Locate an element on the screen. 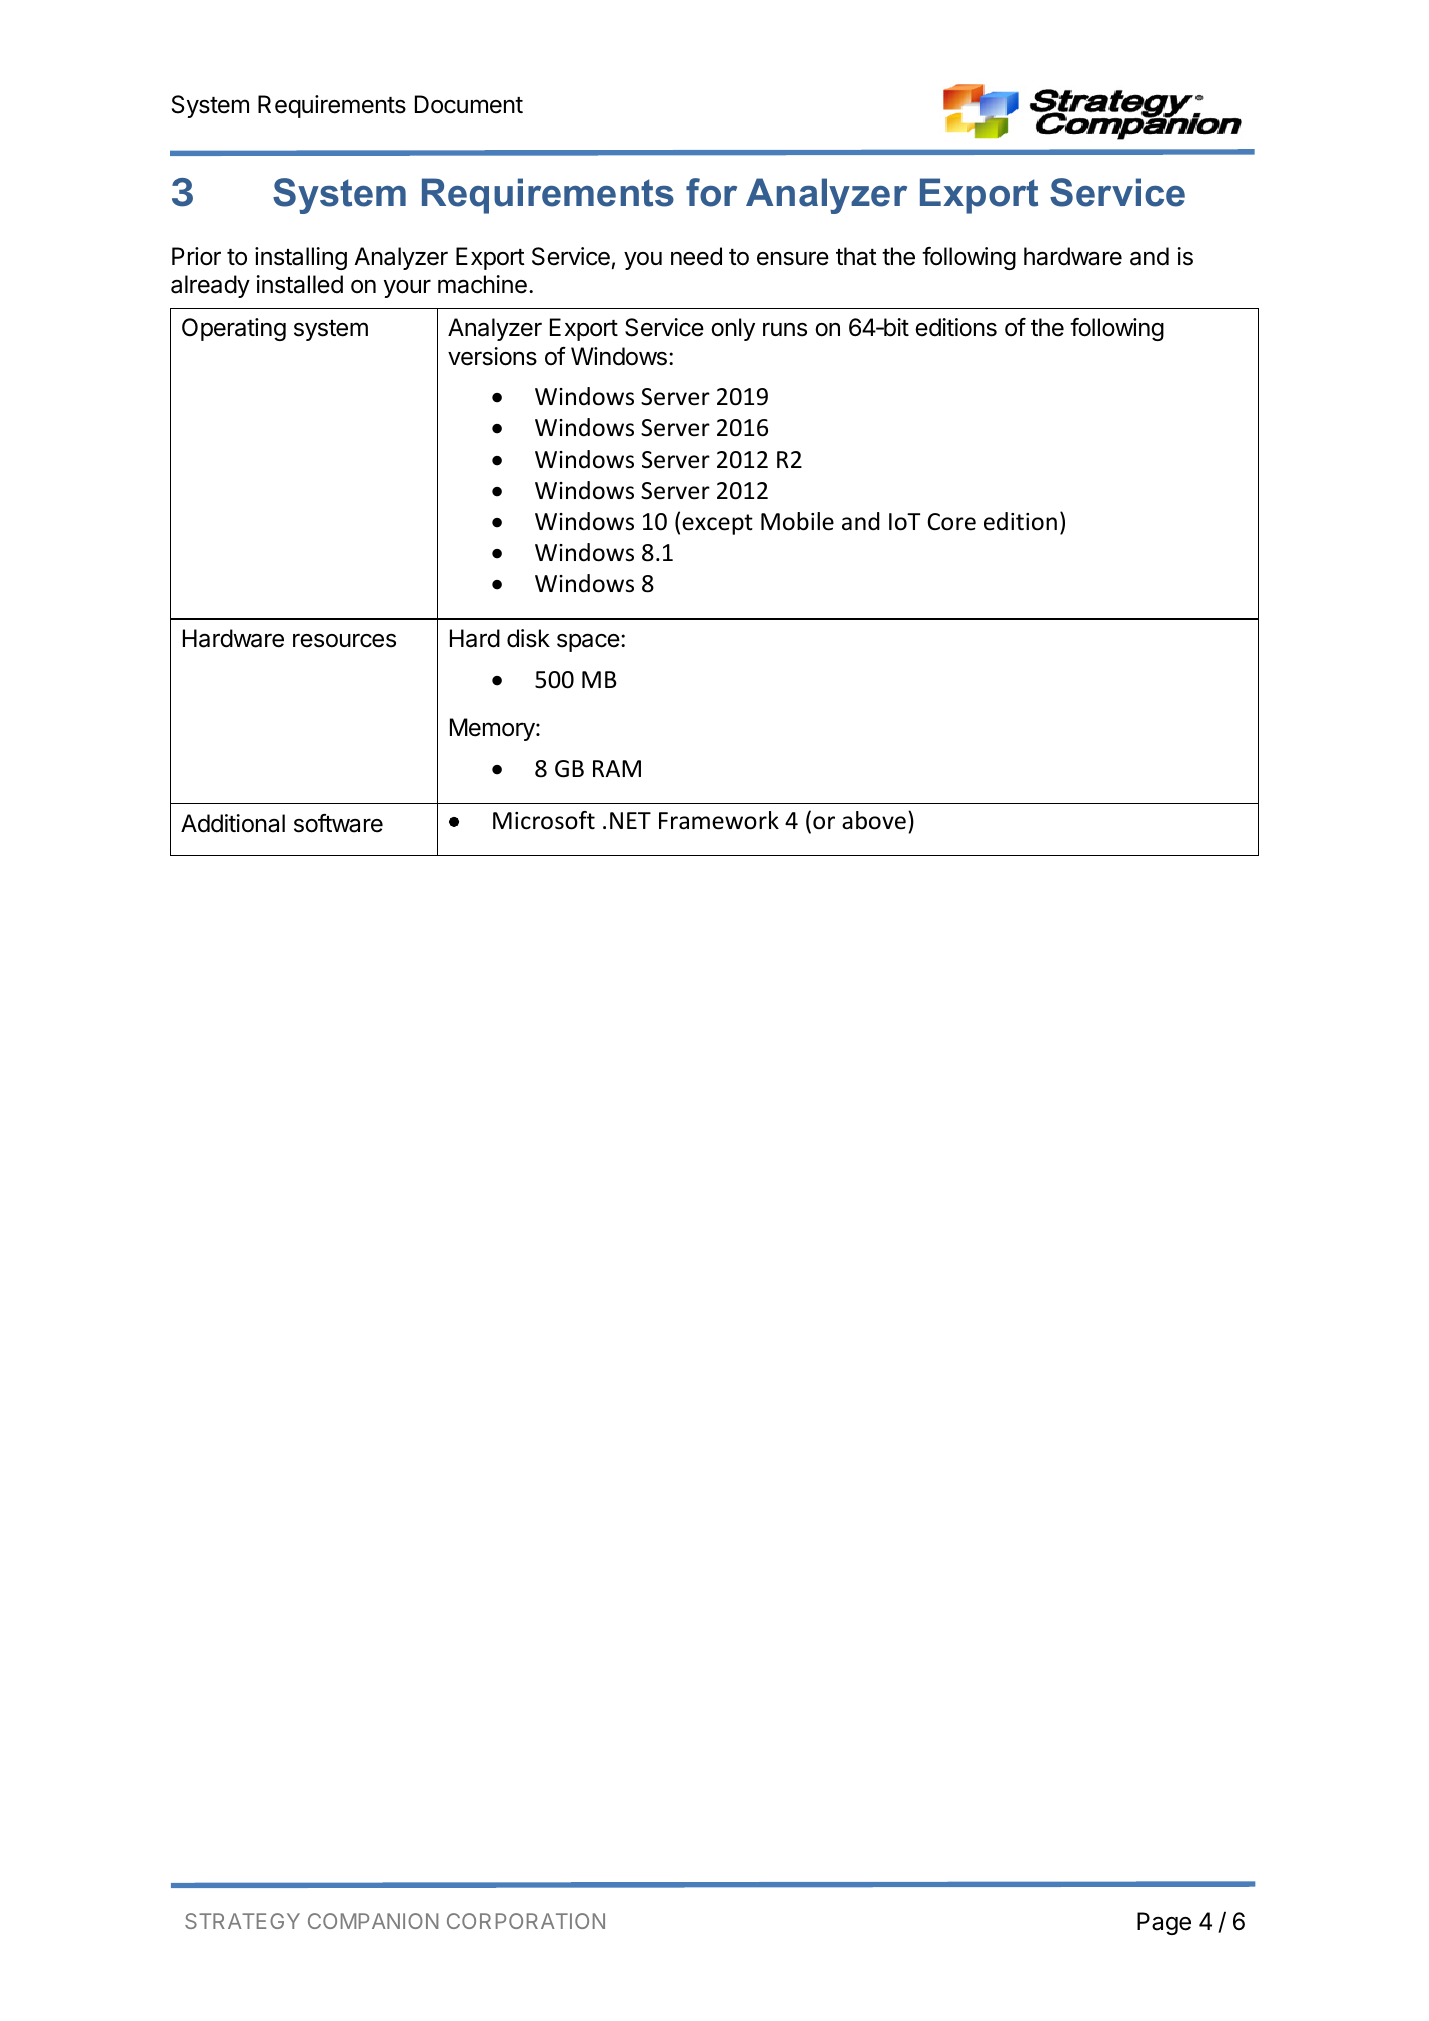  that is located at coordinates (856, 256).
